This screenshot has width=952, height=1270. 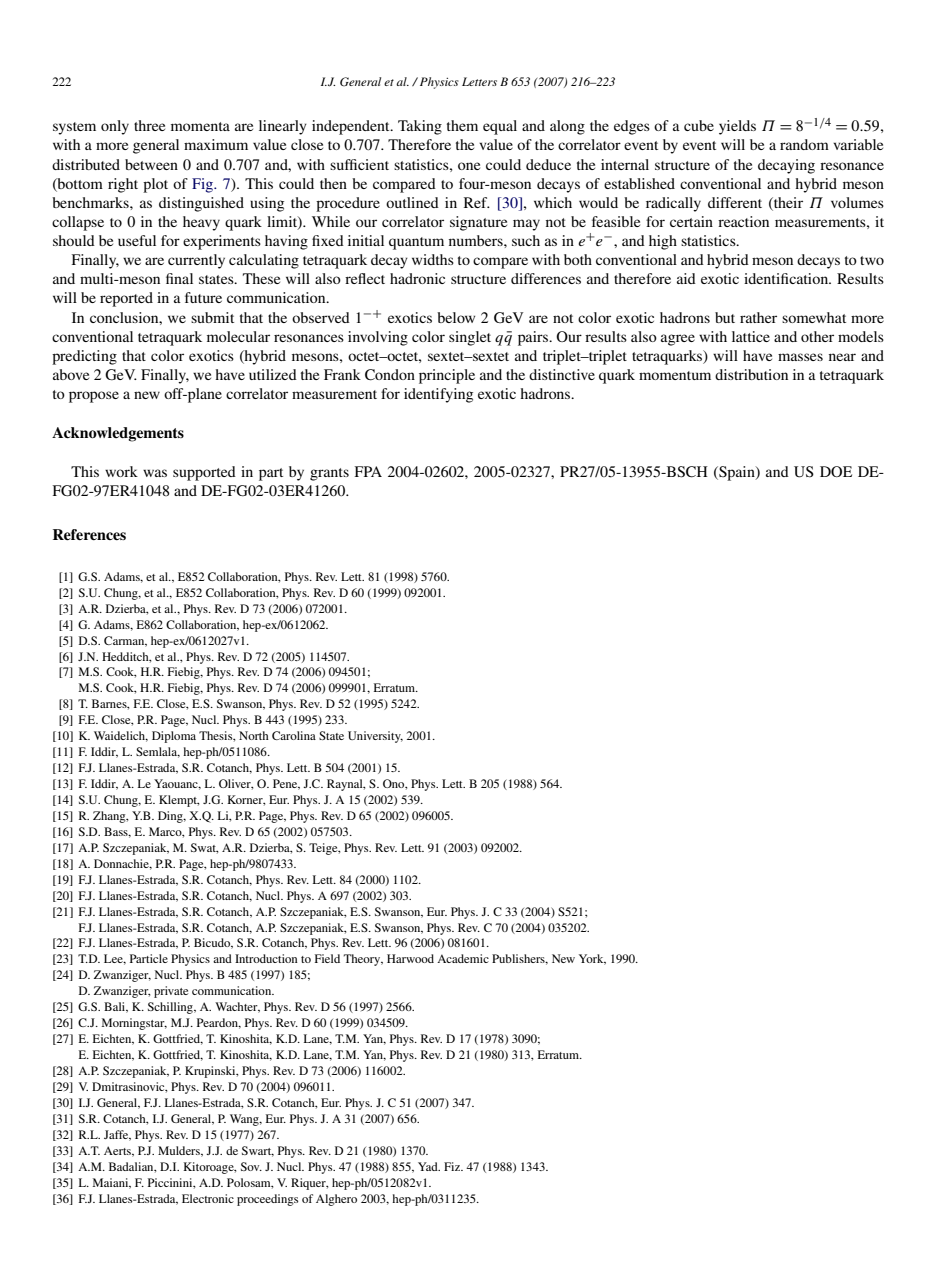 What do you see at coordinates (592, 959) in the screenshot?
I see `York` at bounding box center [592, 959].
